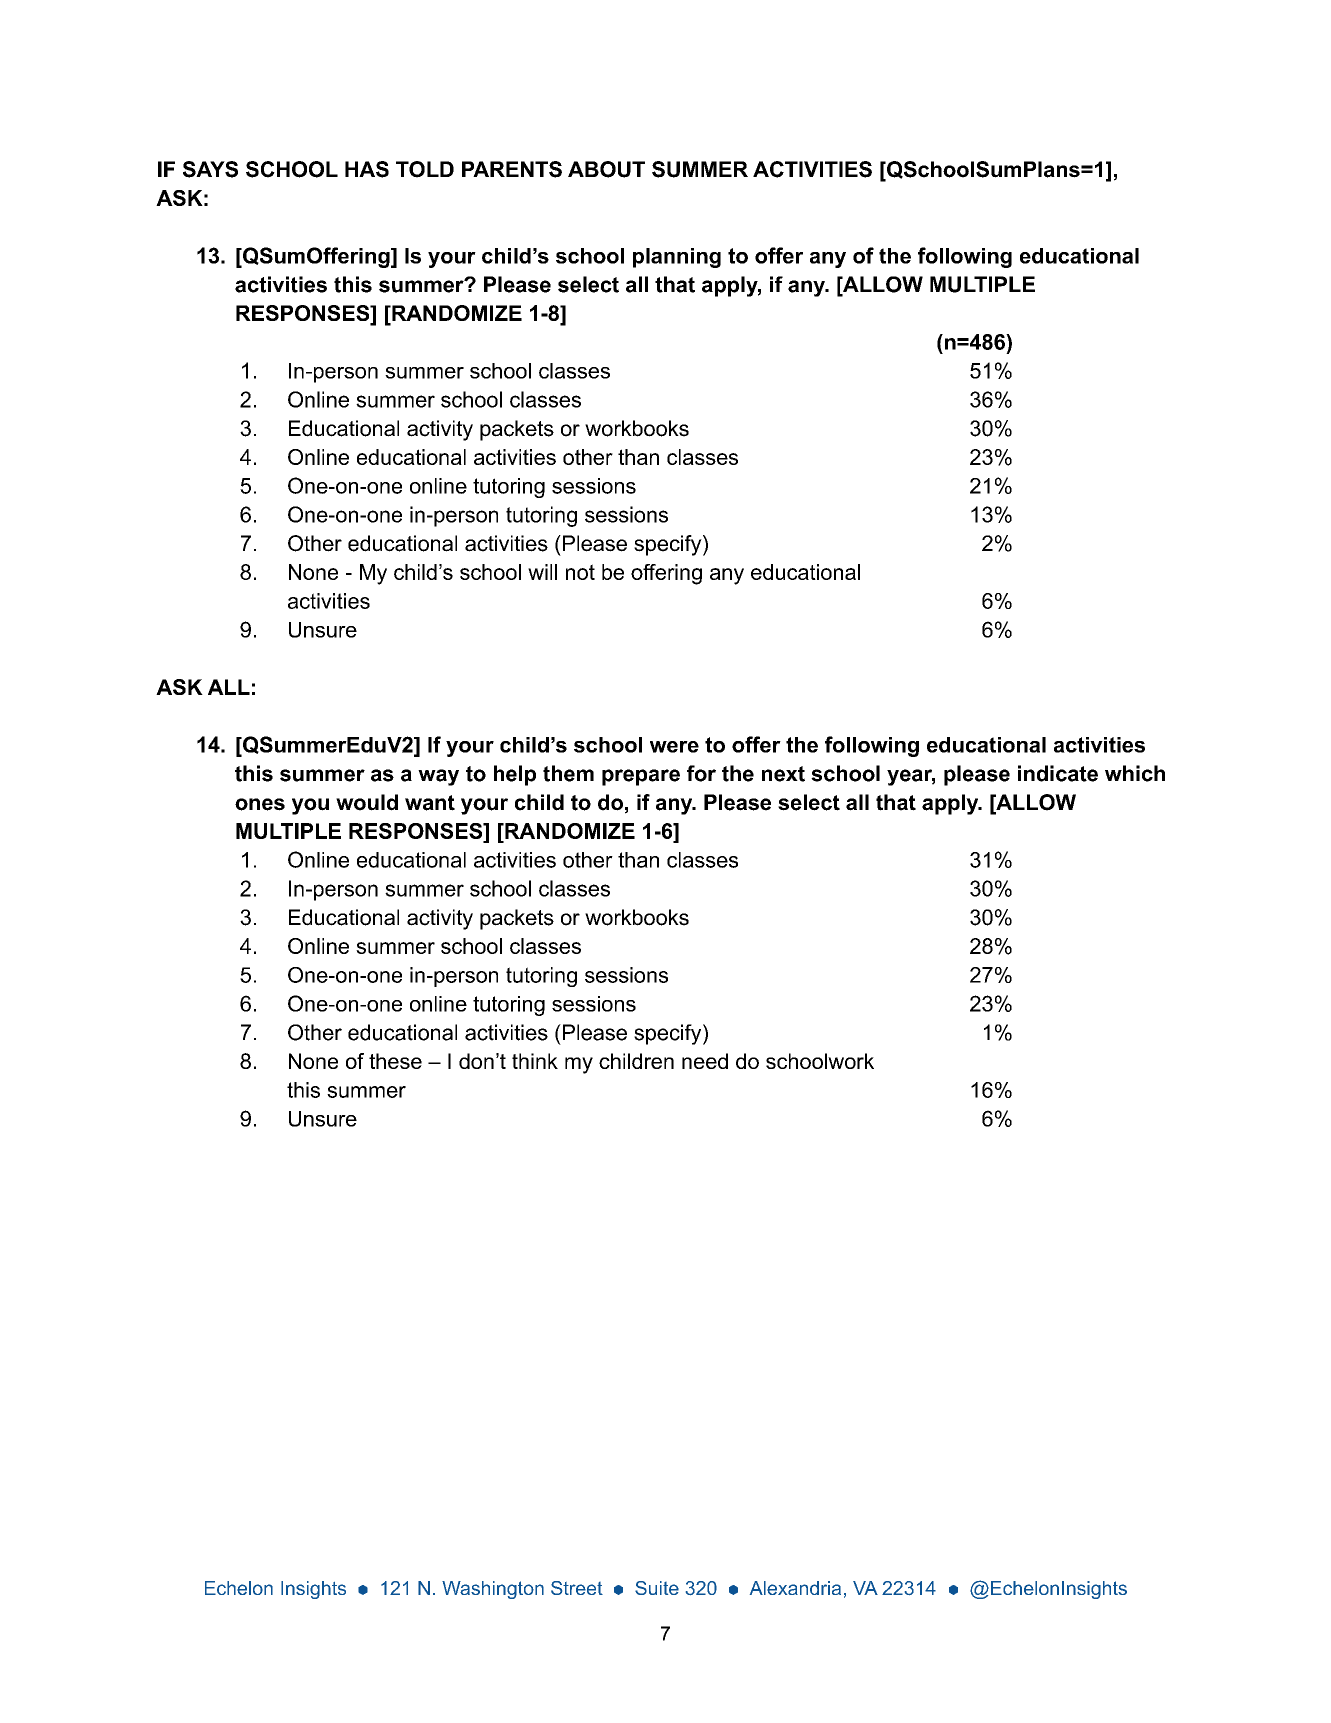  Describe the element at coordinates (367, 169) in the screenshot. I see `HAS` at that location.
